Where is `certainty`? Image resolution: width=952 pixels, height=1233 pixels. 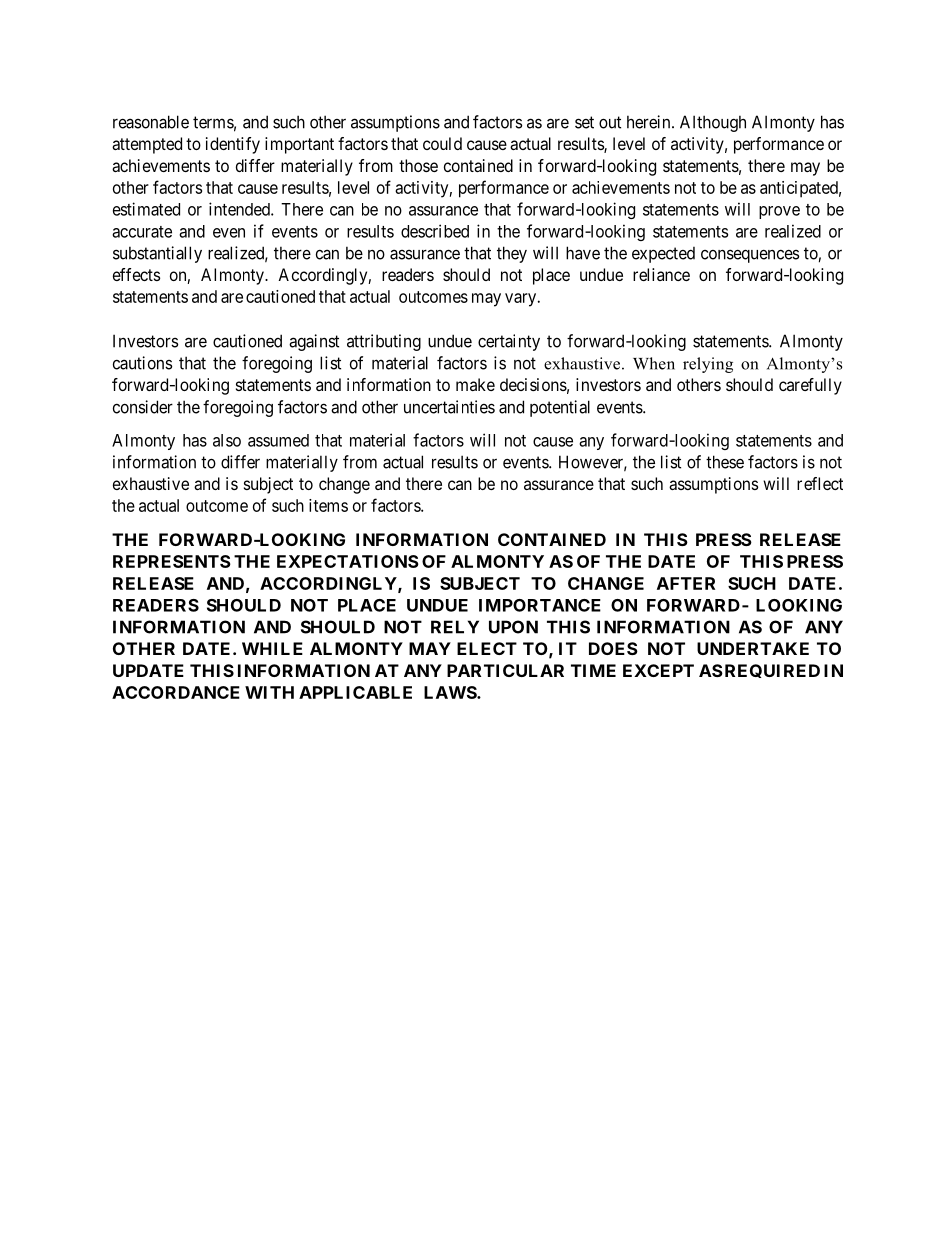 certainty is located at coordinates (509, 342).
